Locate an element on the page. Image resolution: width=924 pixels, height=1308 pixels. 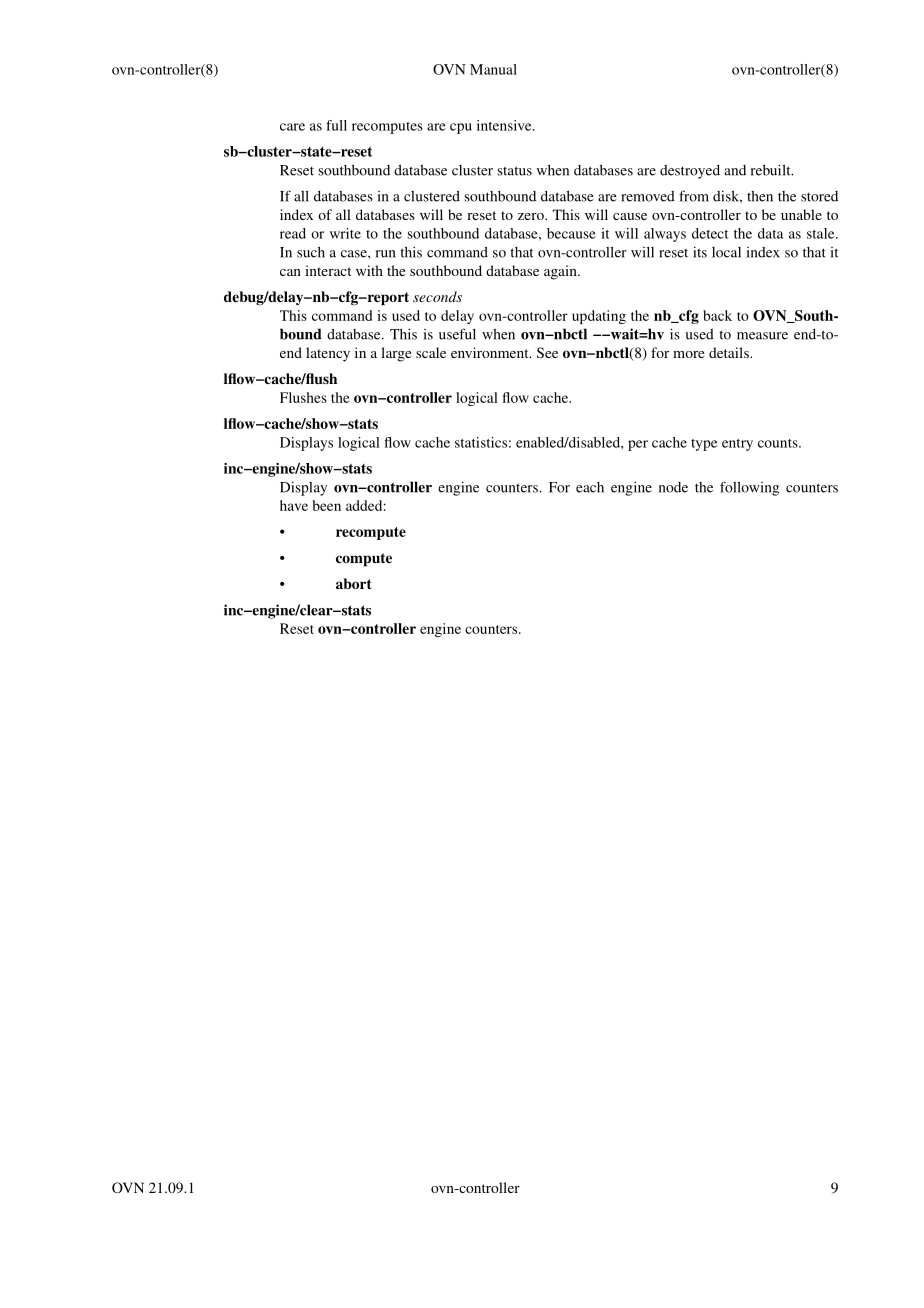
full is located at coordinates (336, 125).
